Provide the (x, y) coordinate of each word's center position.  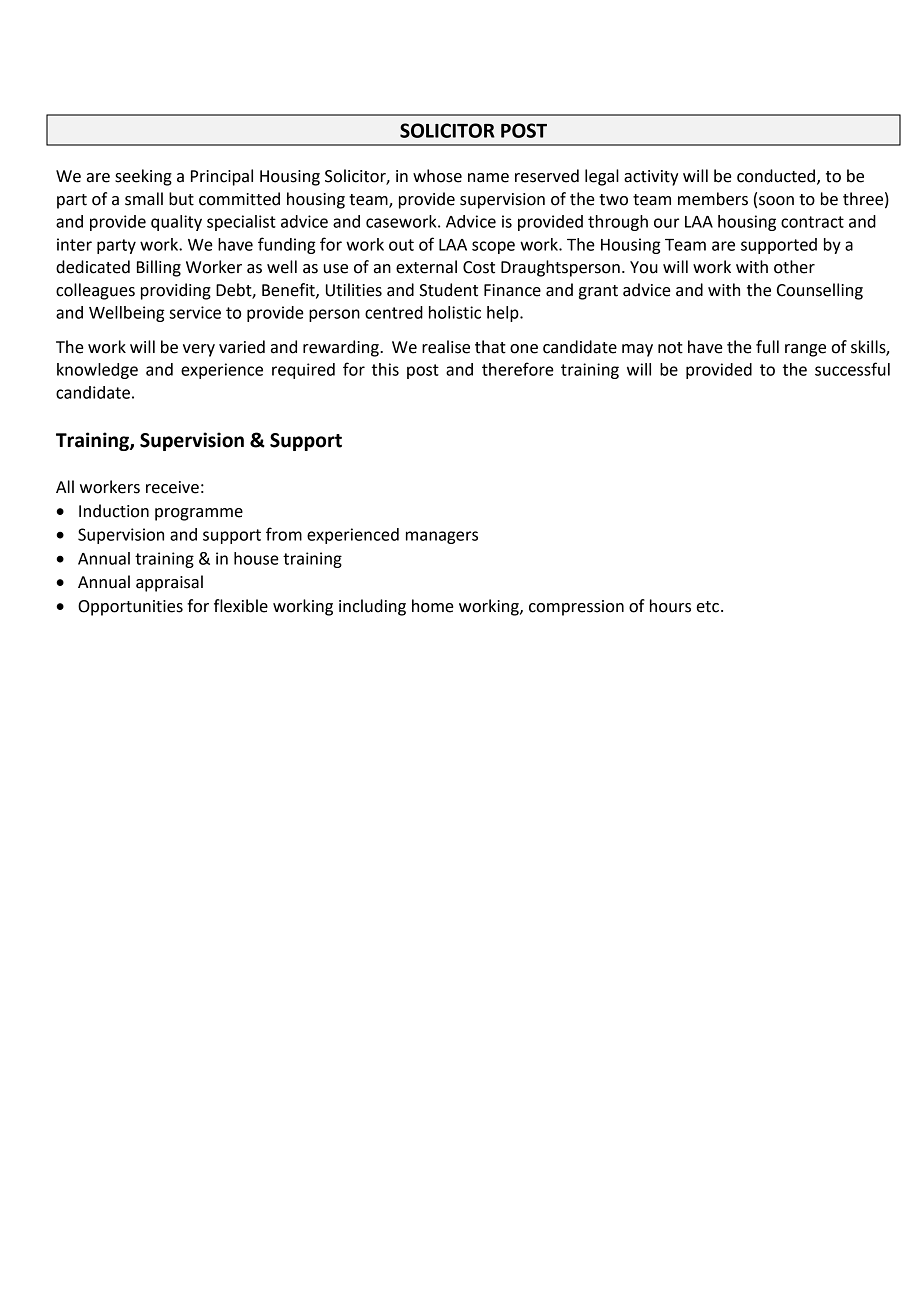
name (488, 178)
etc (708, 607)
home (433, 606)
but (181, 199)
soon (776, 201)
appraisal (169, 583)
